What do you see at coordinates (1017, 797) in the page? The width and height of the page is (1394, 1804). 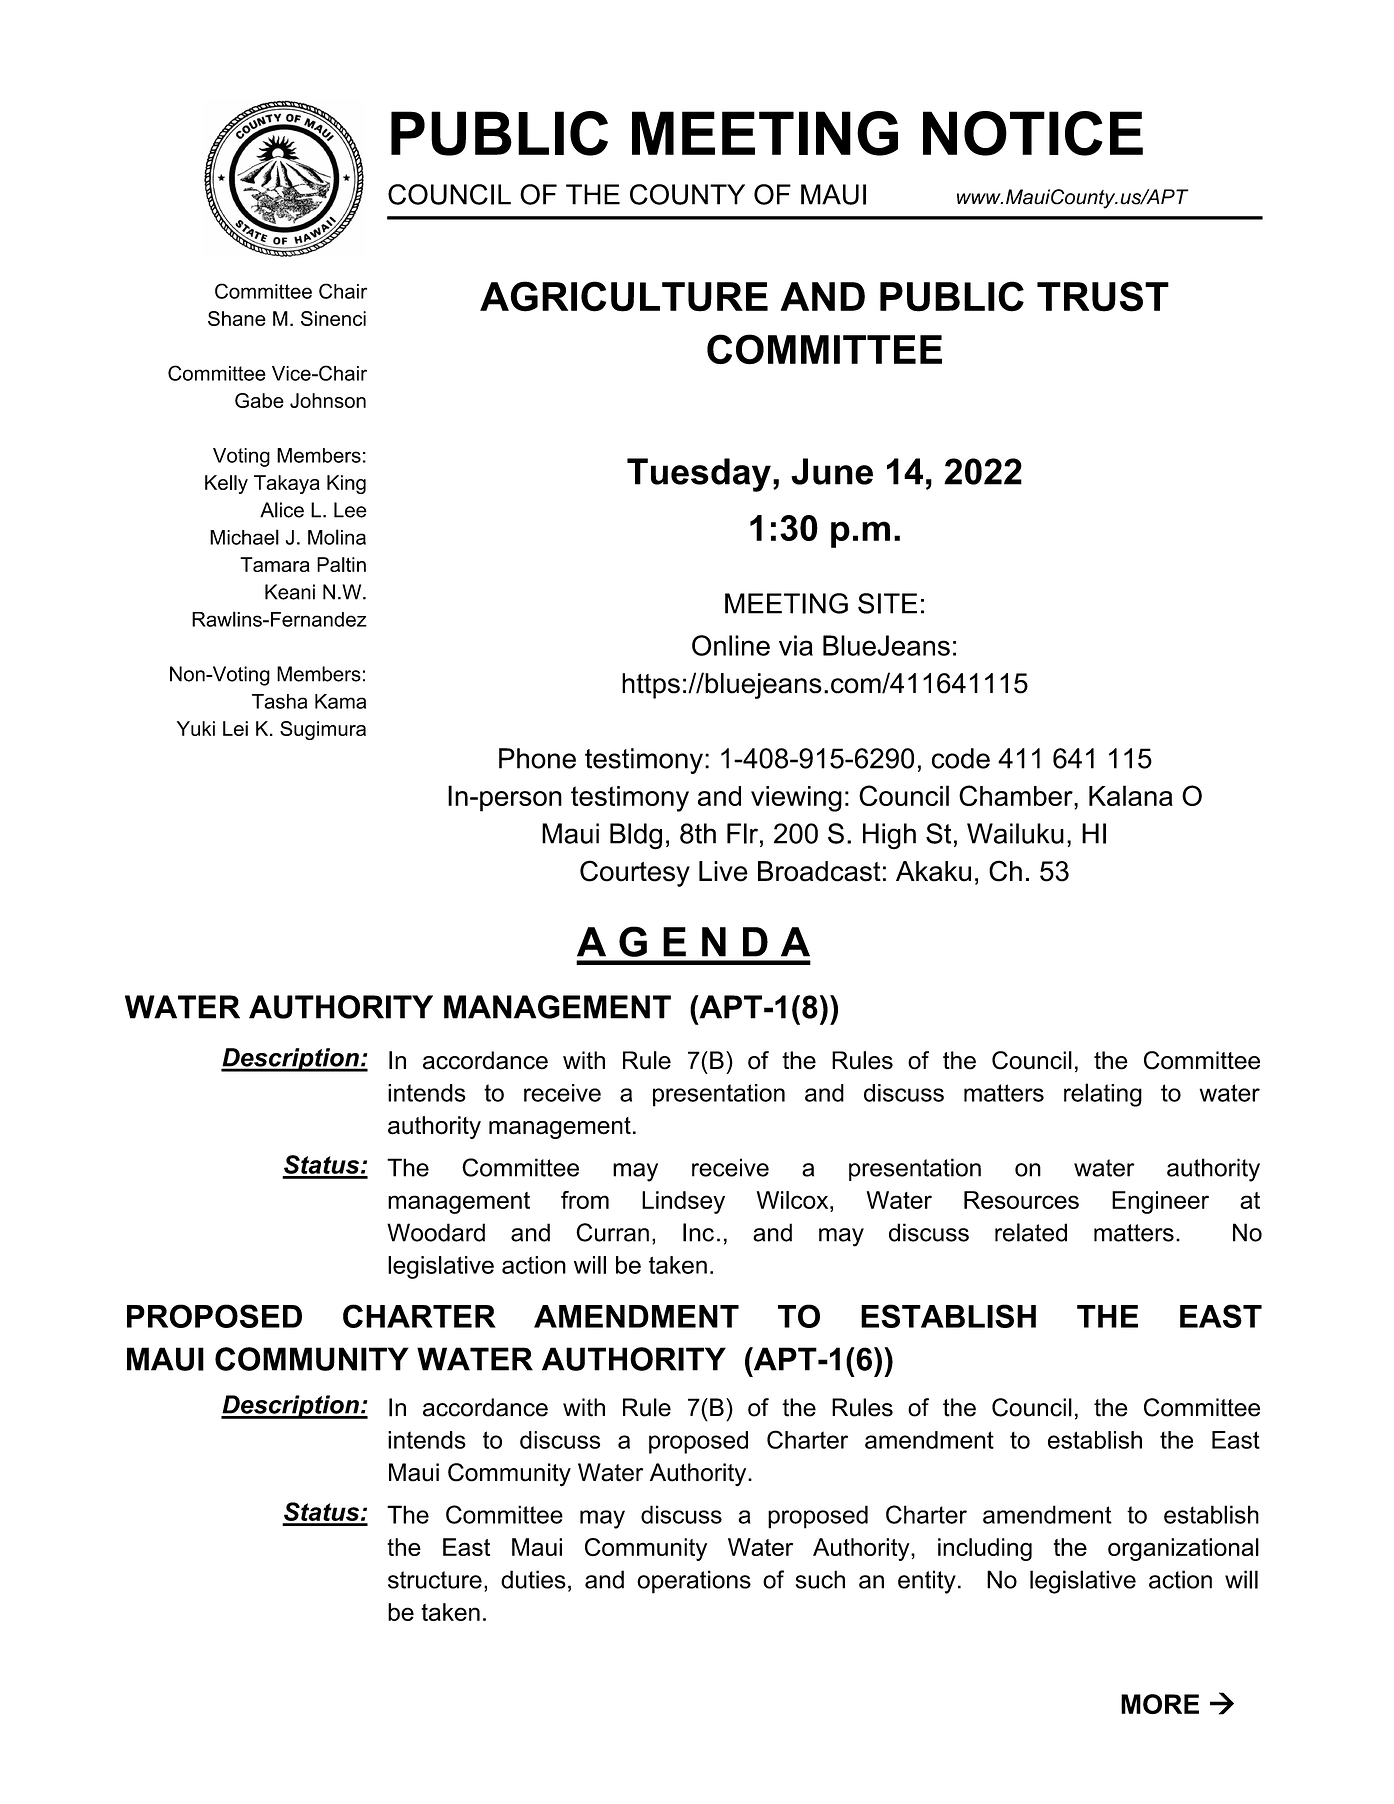 I see `Chamber` at bounding box center [1017, 797].
